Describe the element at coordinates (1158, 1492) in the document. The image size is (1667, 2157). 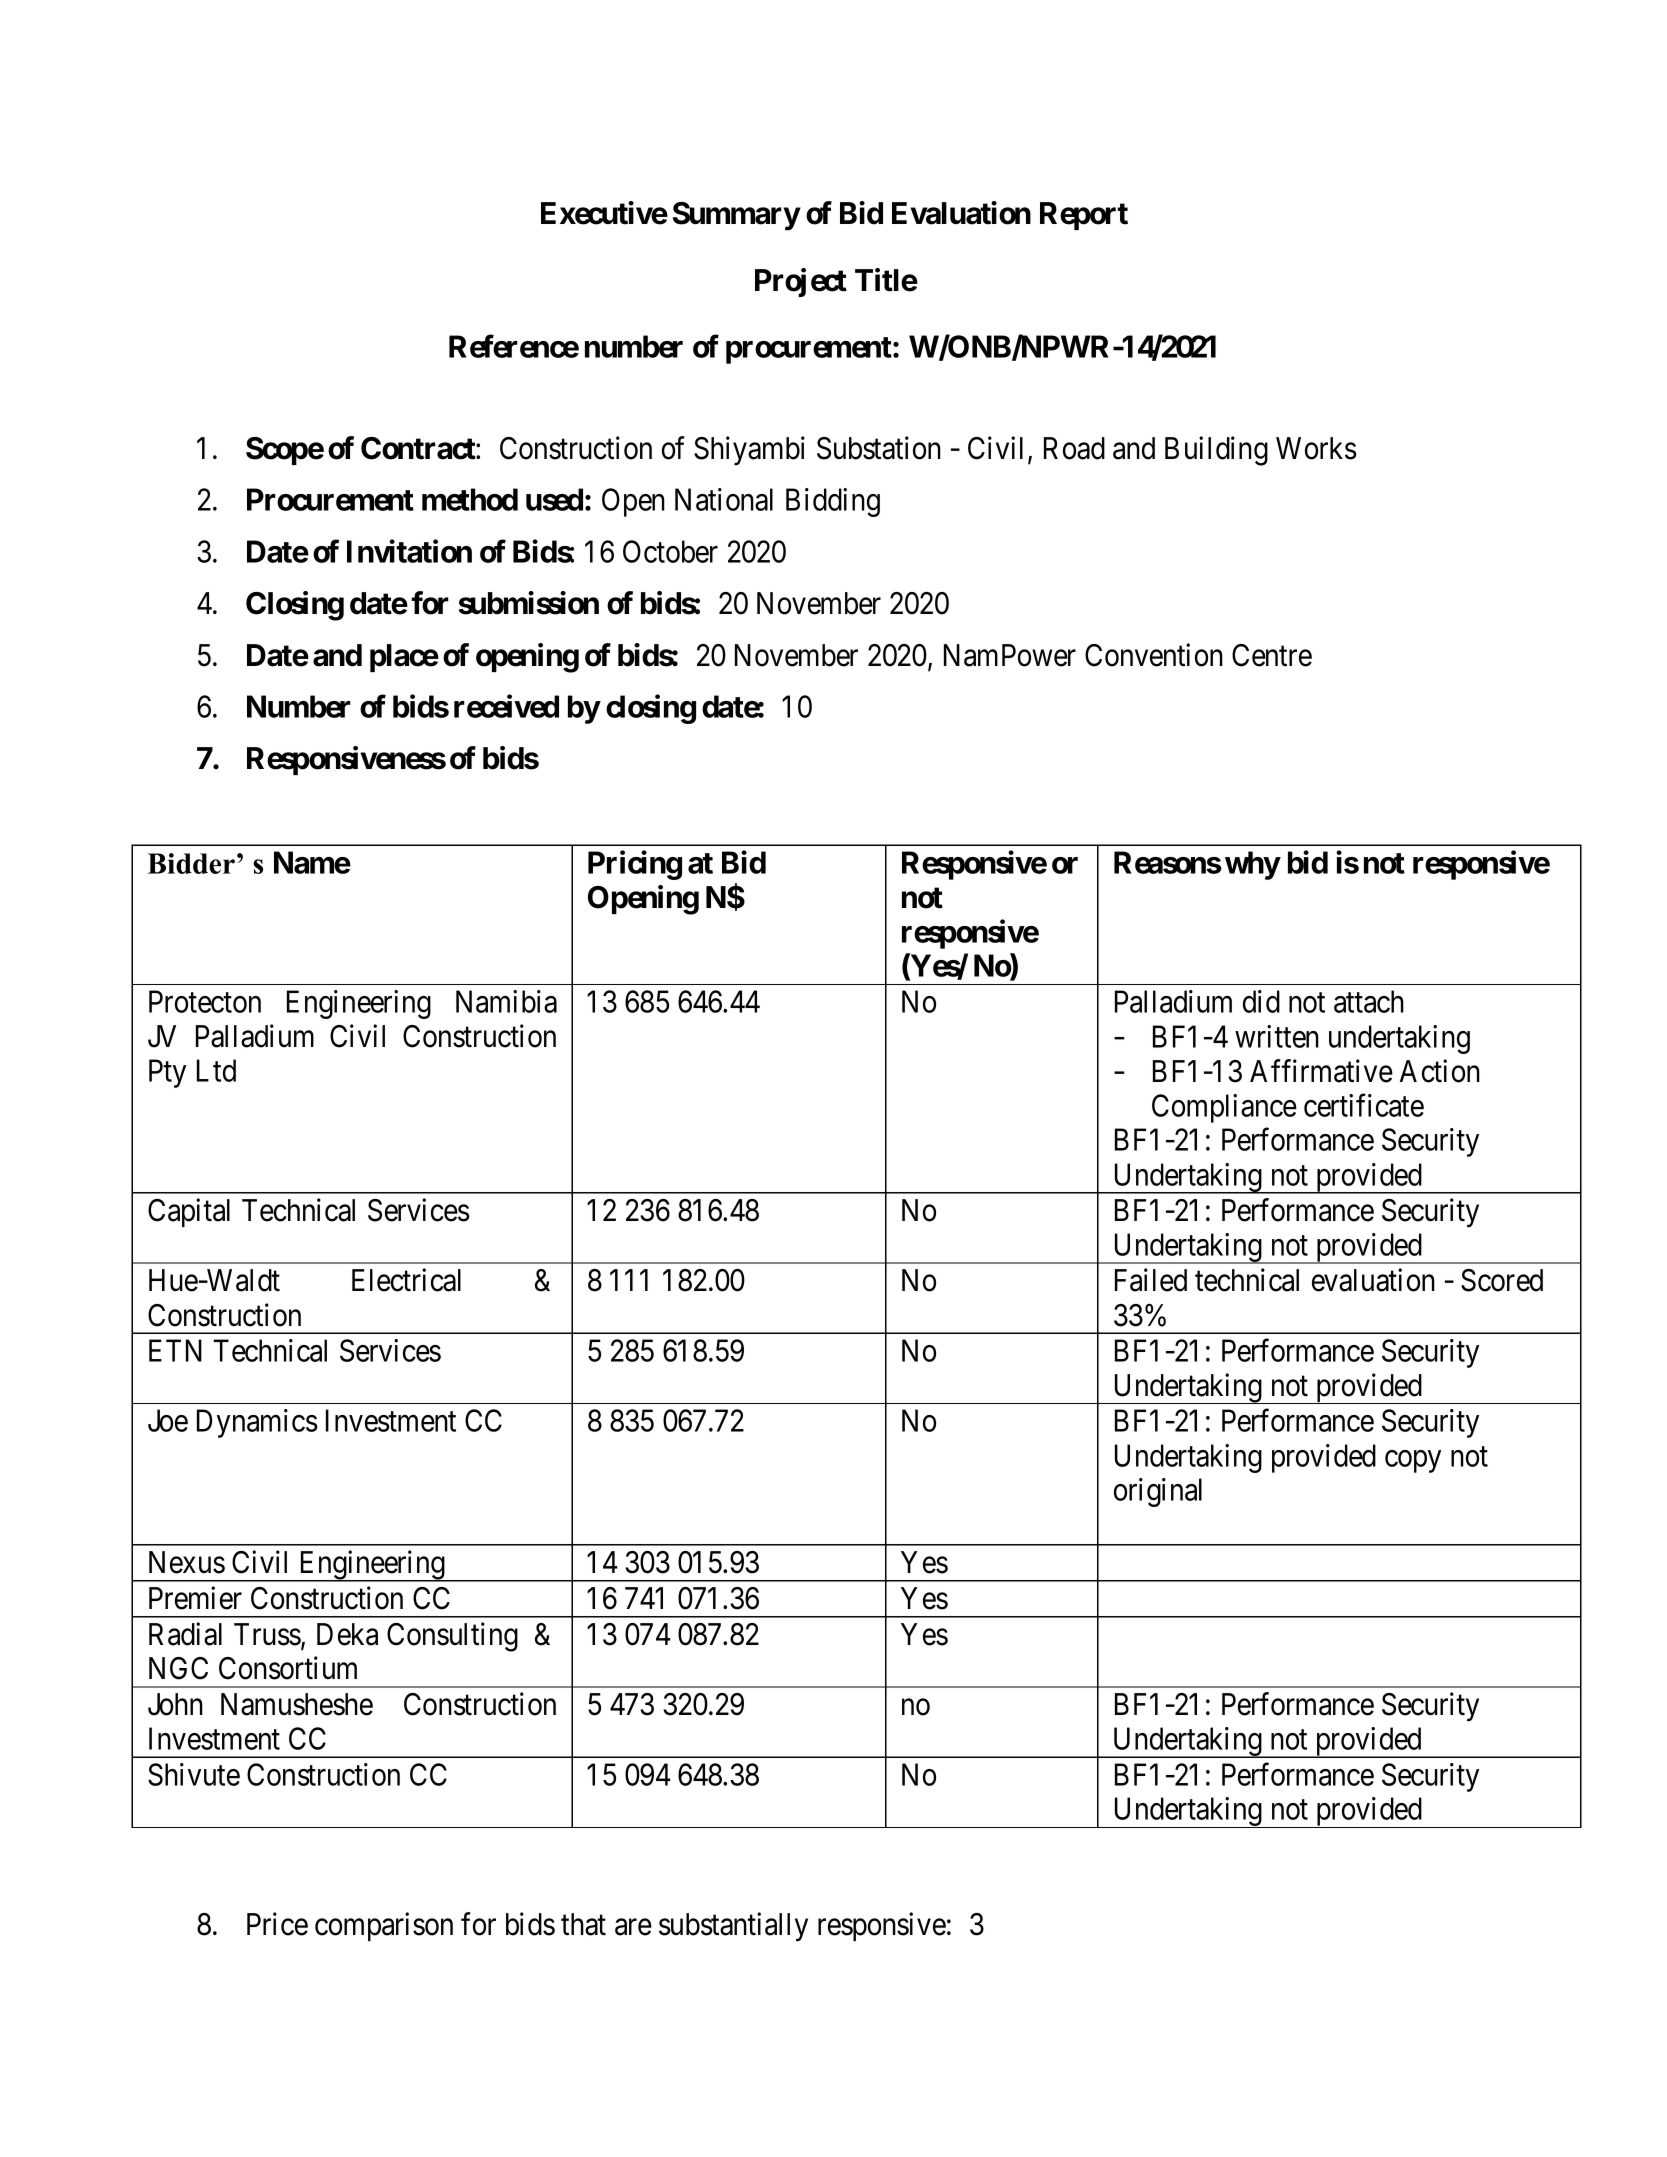
I see `original` at that location.
